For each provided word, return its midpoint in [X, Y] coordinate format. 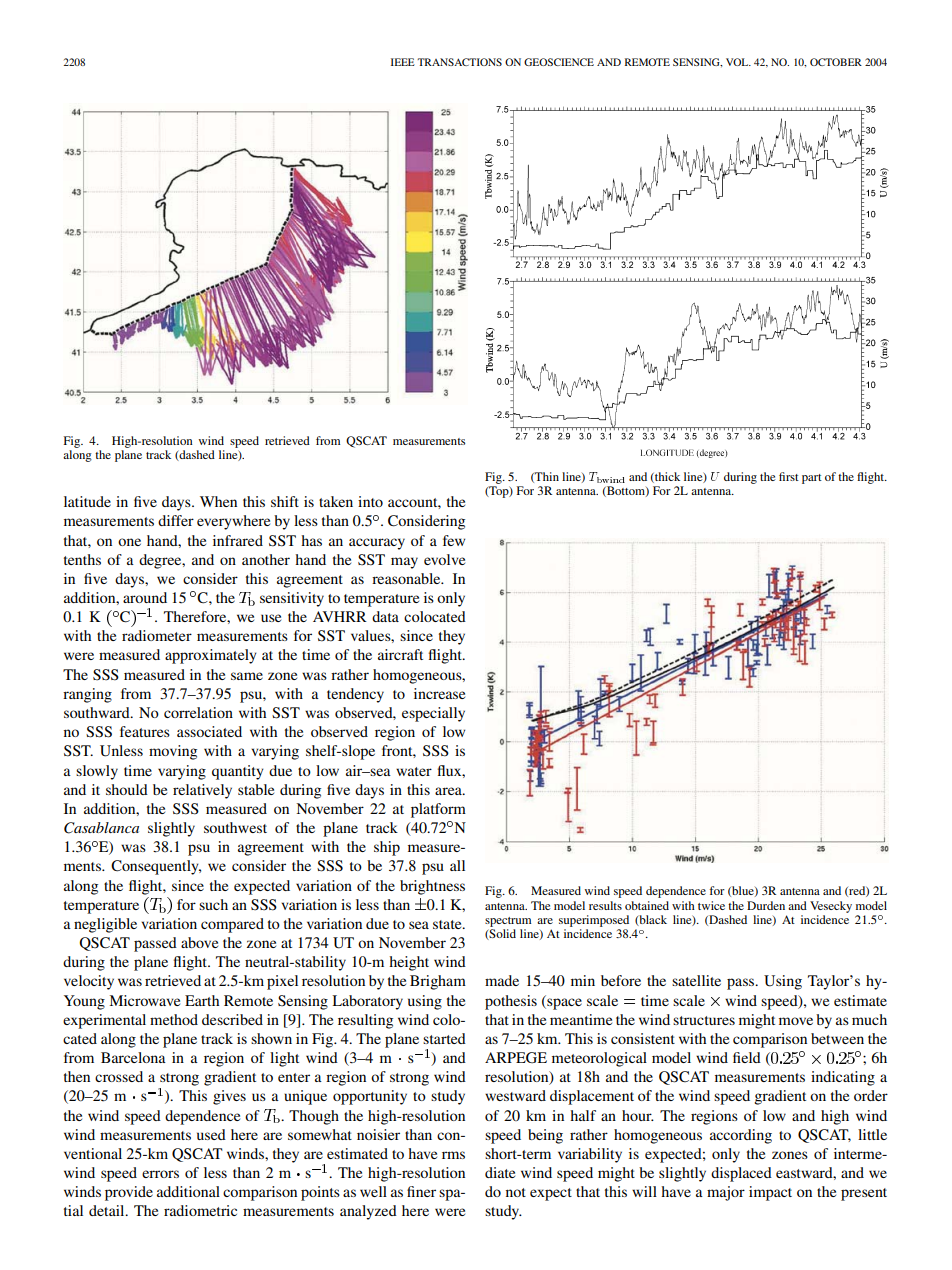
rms [453, 1155]
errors [160, 1174]
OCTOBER [836, 62]
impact [770, 1193]
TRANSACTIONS [459, 62]
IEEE [403, 62]
